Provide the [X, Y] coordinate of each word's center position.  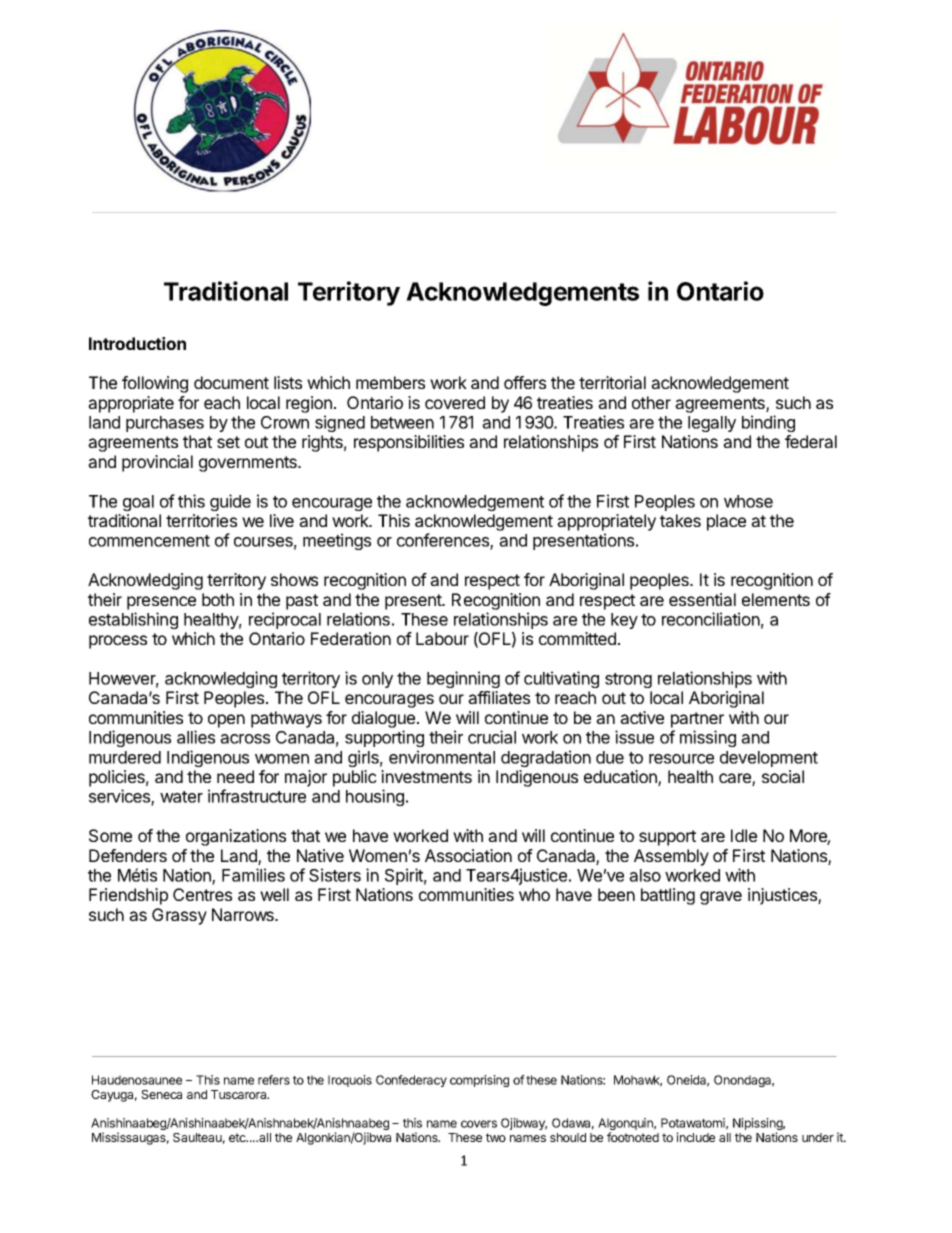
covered [455, 402]
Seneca [161, 1094]
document [231, 382]
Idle [744, 835]
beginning [463, 679]
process [118, 642]
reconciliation [711, 619]
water [181, 797]
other [651, 402]
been [616, 894]
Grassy [179, 916]
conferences [444, 541]
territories [201, 520]
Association [468, 855]
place [726, 522]
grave [721, 898]
